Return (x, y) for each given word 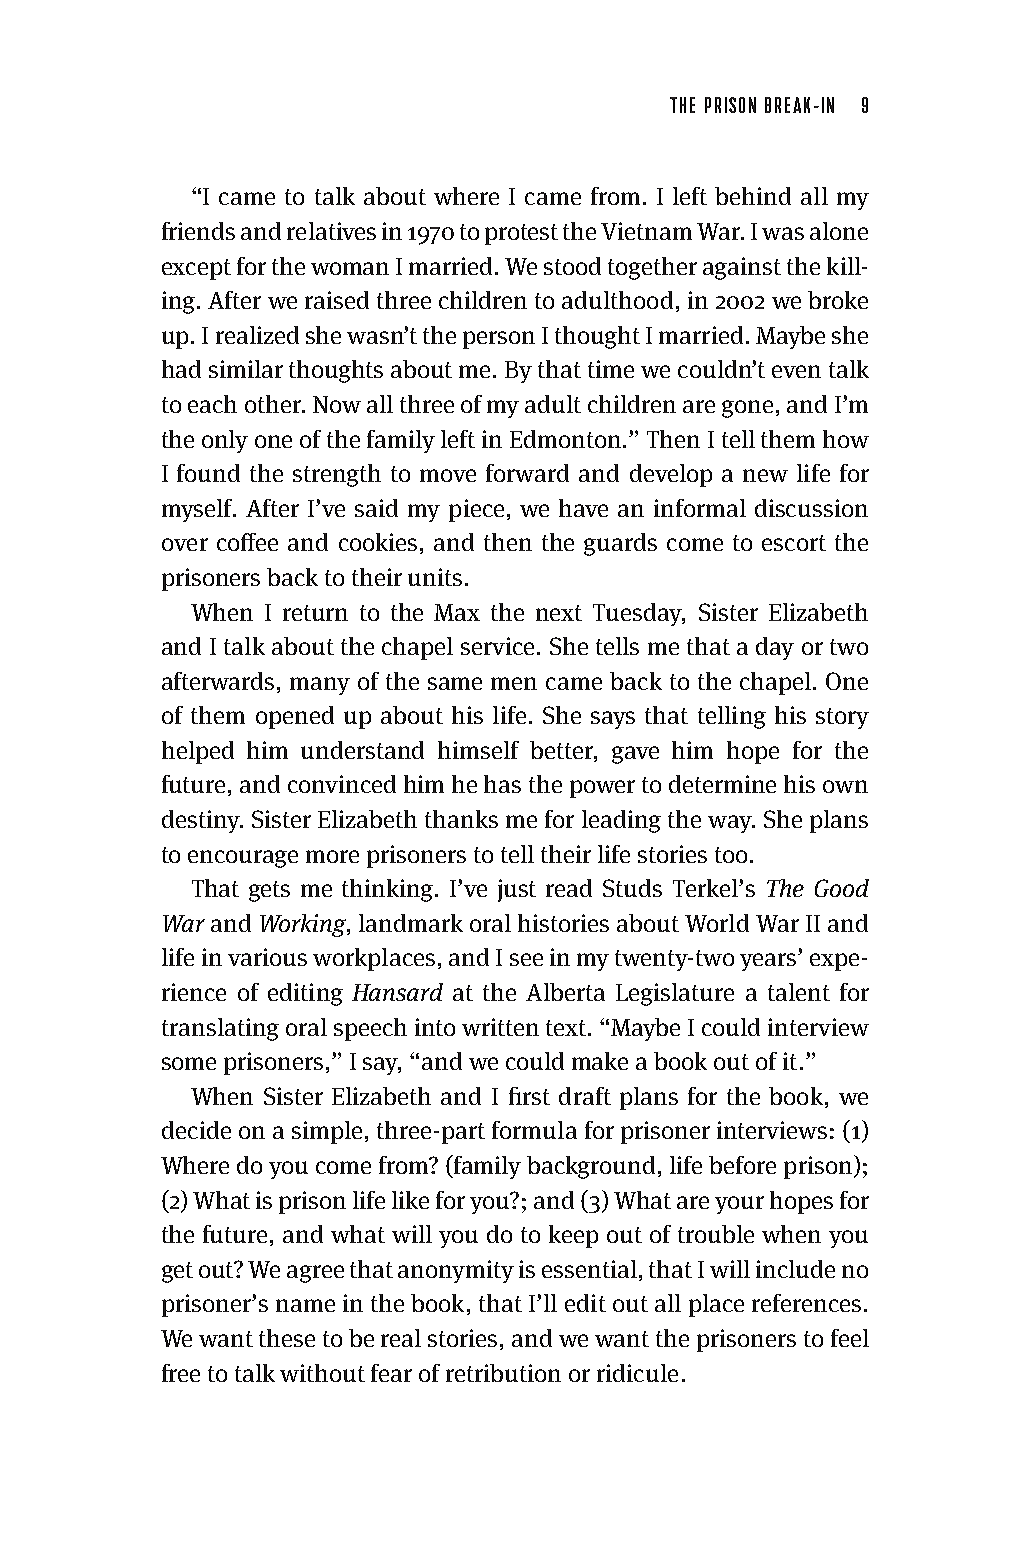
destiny (202, 821)
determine (722, 784)
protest (521, 234)
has (502, 784)
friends (198, 231)
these (287, 1338)
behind (753, 196)
